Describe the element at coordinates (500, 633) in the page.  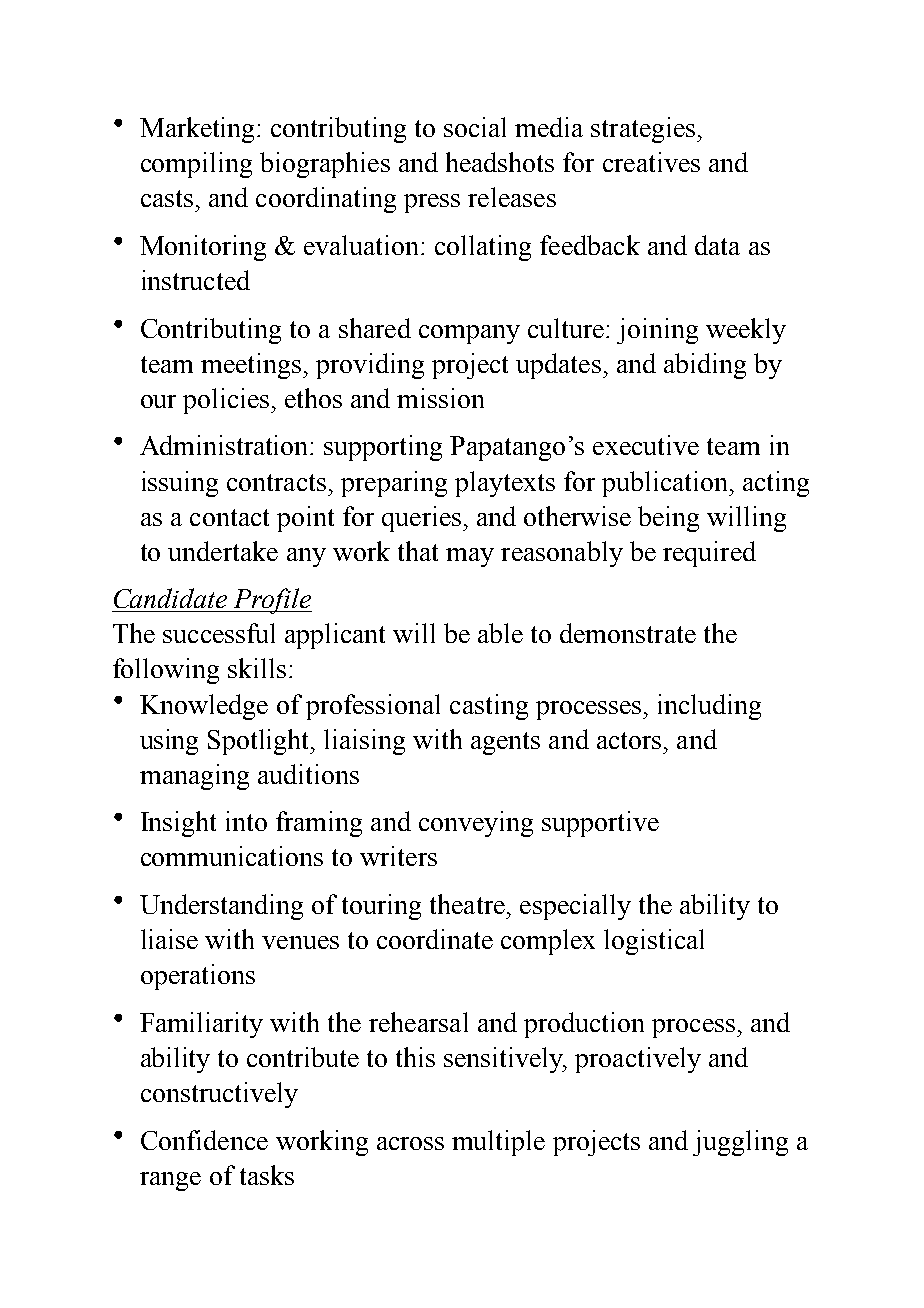
I see `able` at that location.
